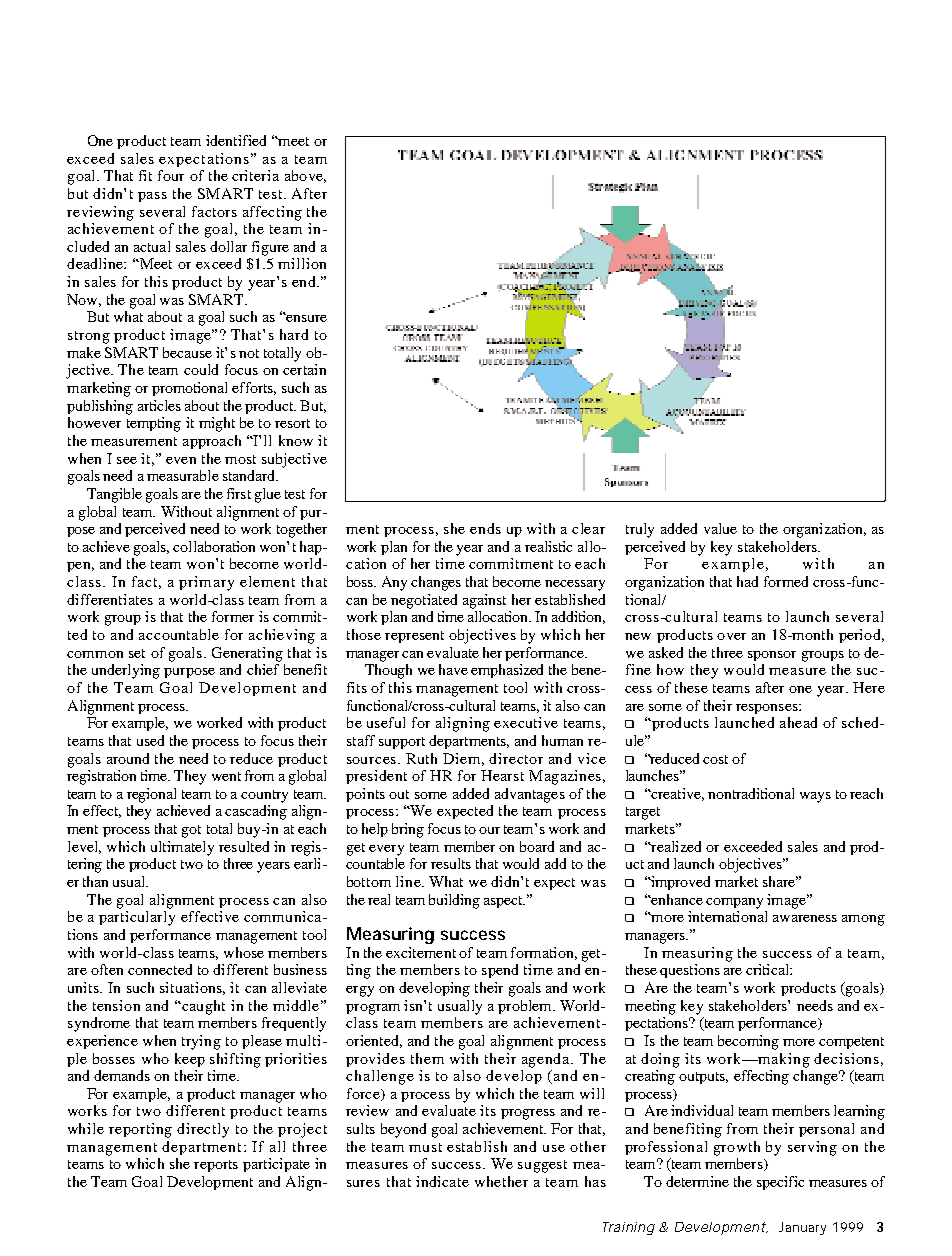 This image has width=952, height=1256. Describe the element at coordinates (485, 528) in the image. I see `ends` at that location.
